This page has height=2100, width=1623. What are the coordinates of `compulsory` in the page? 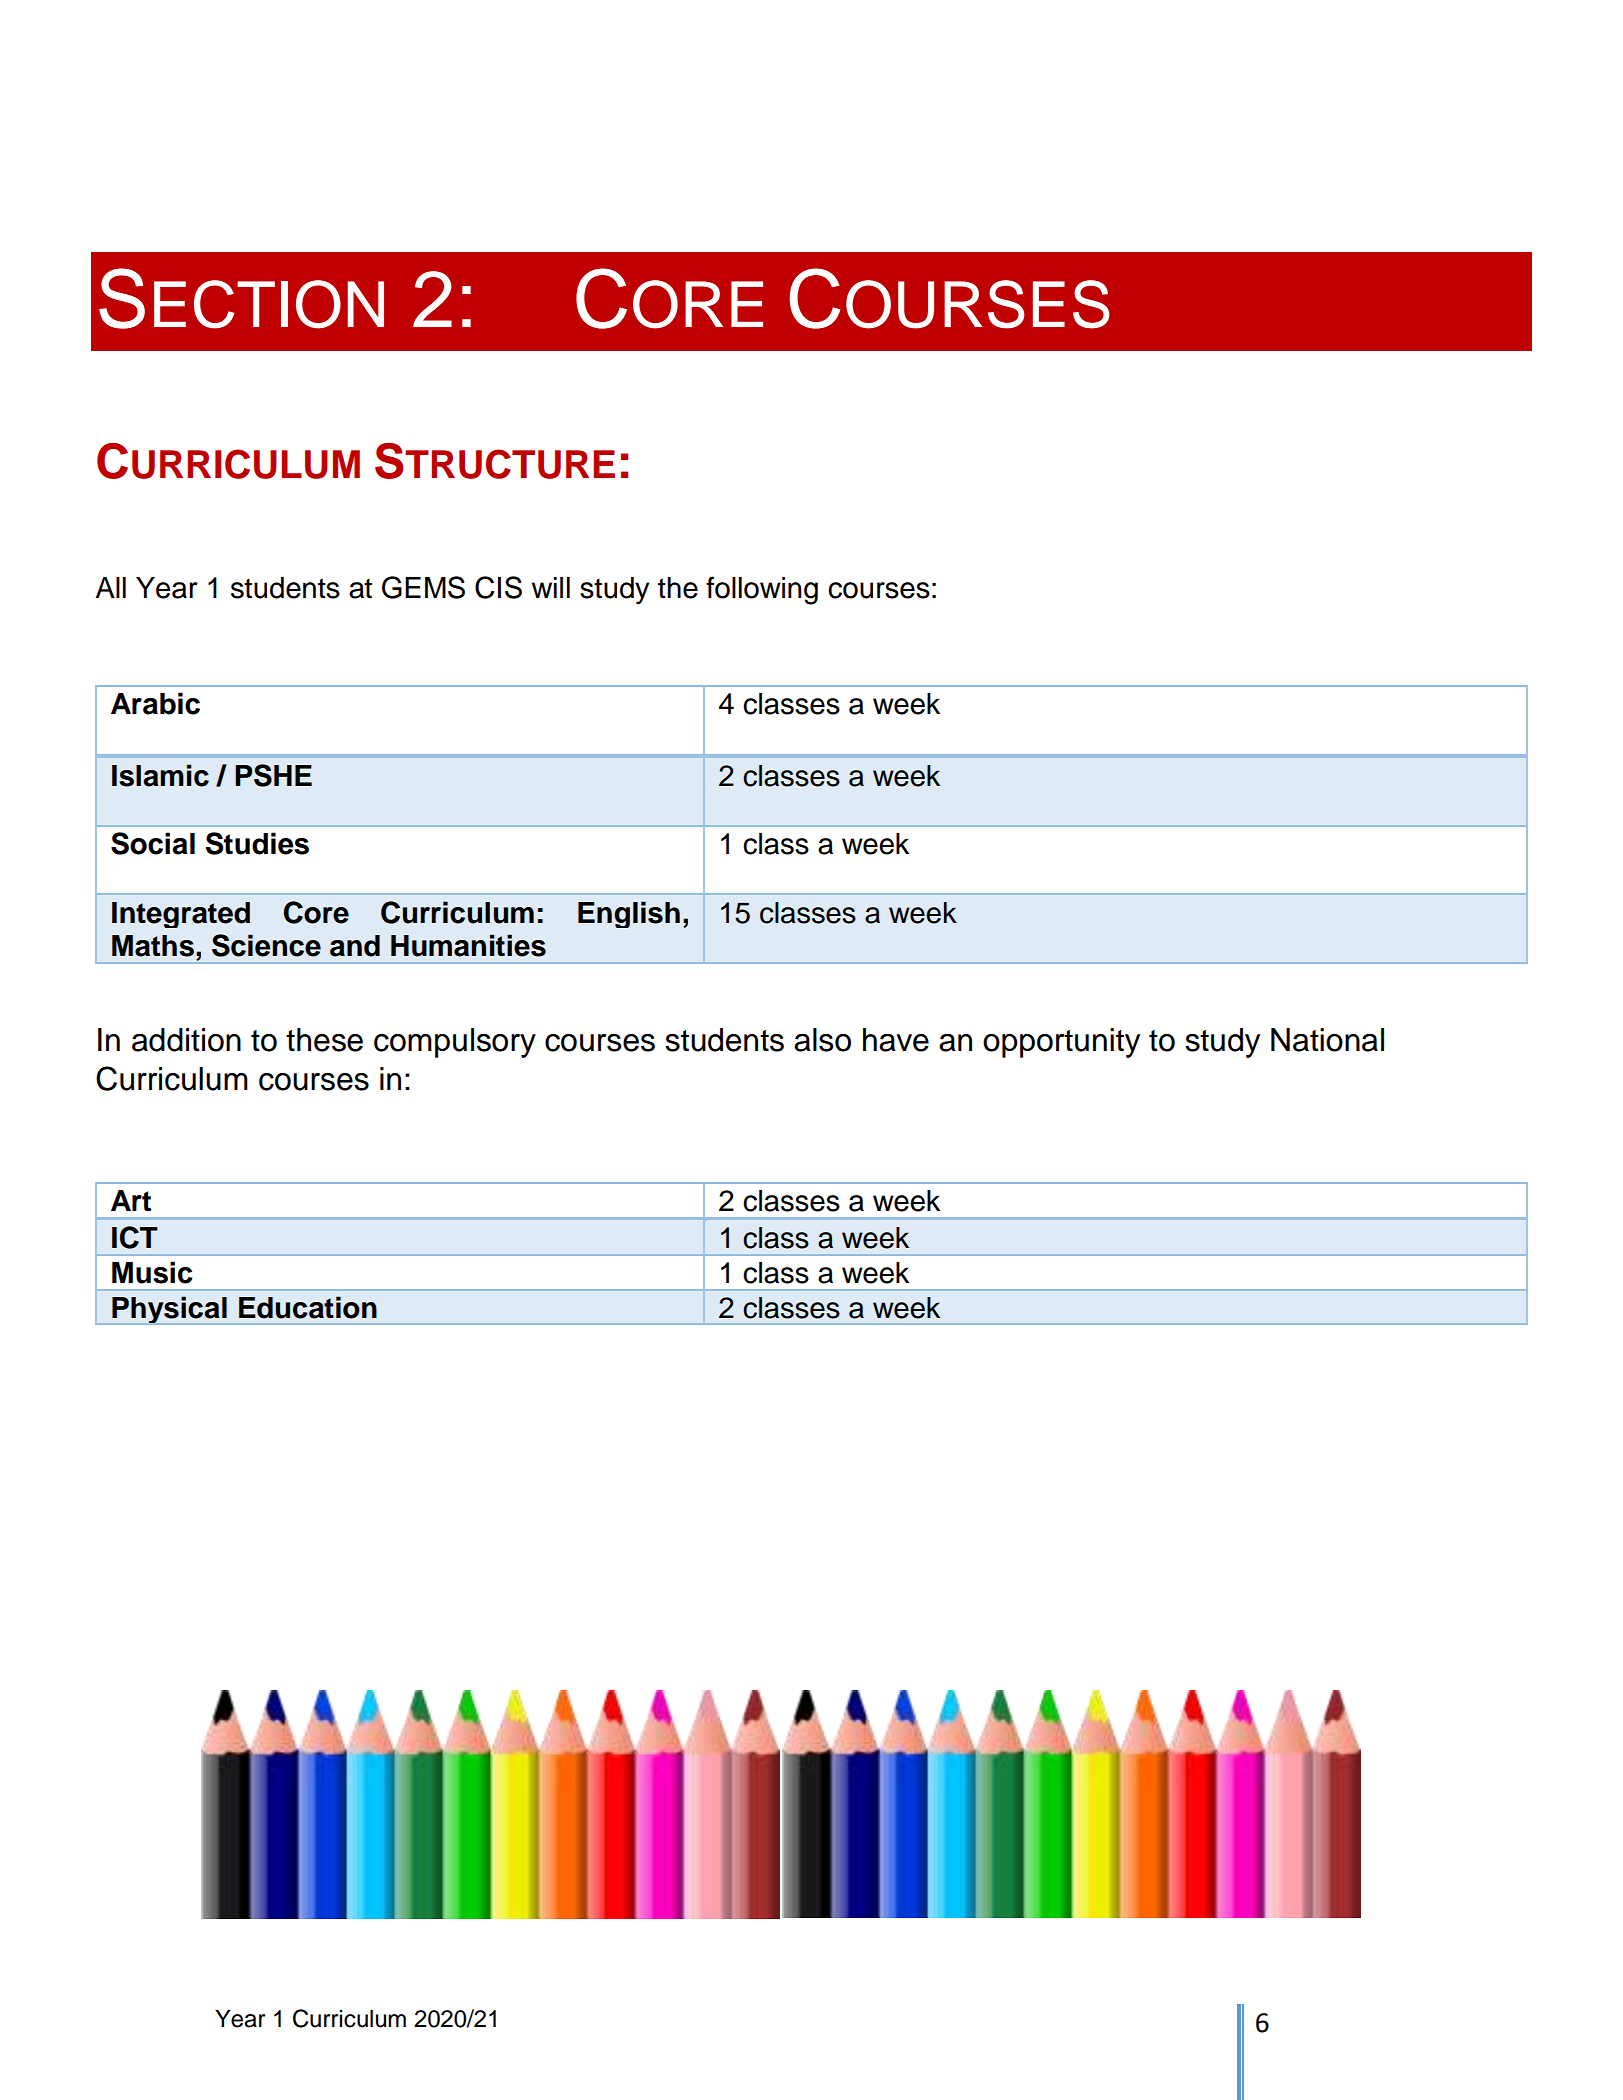 It's located at (455, 1043).
